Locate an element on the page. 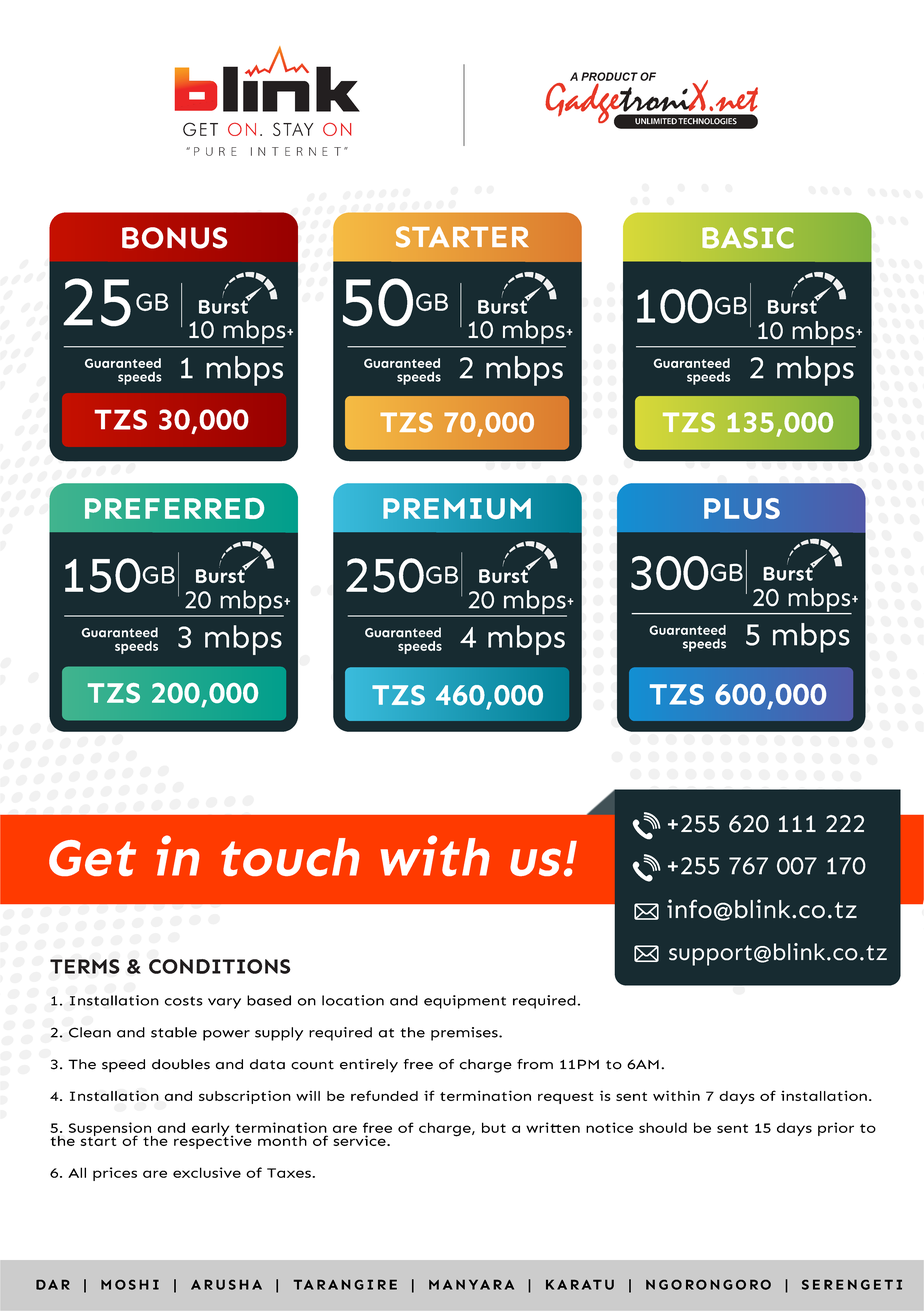  BONUS is located at coordinates (174, 238).
